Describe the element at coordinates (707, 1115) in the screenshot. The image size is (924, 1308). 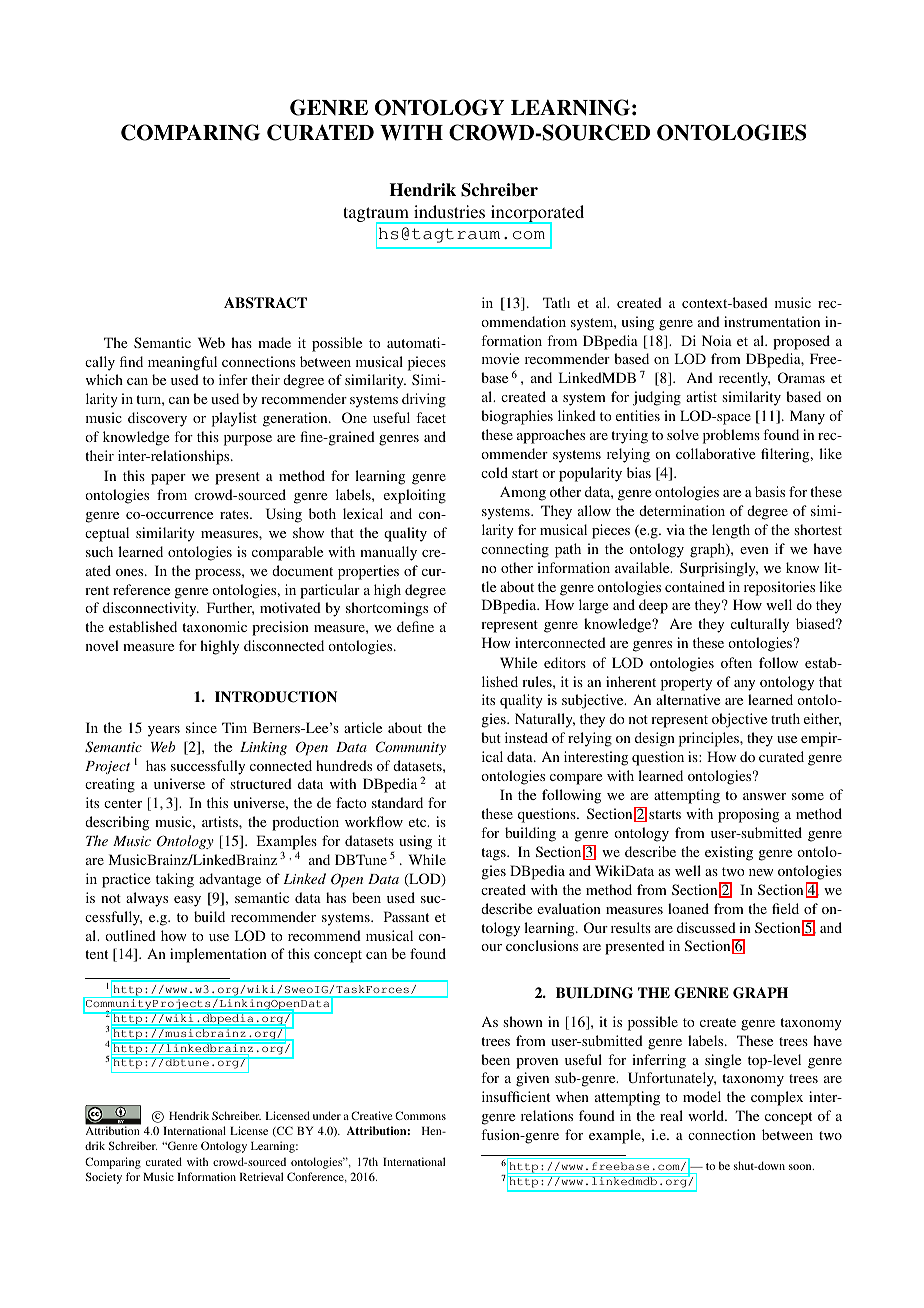
I see `world` at that location.
